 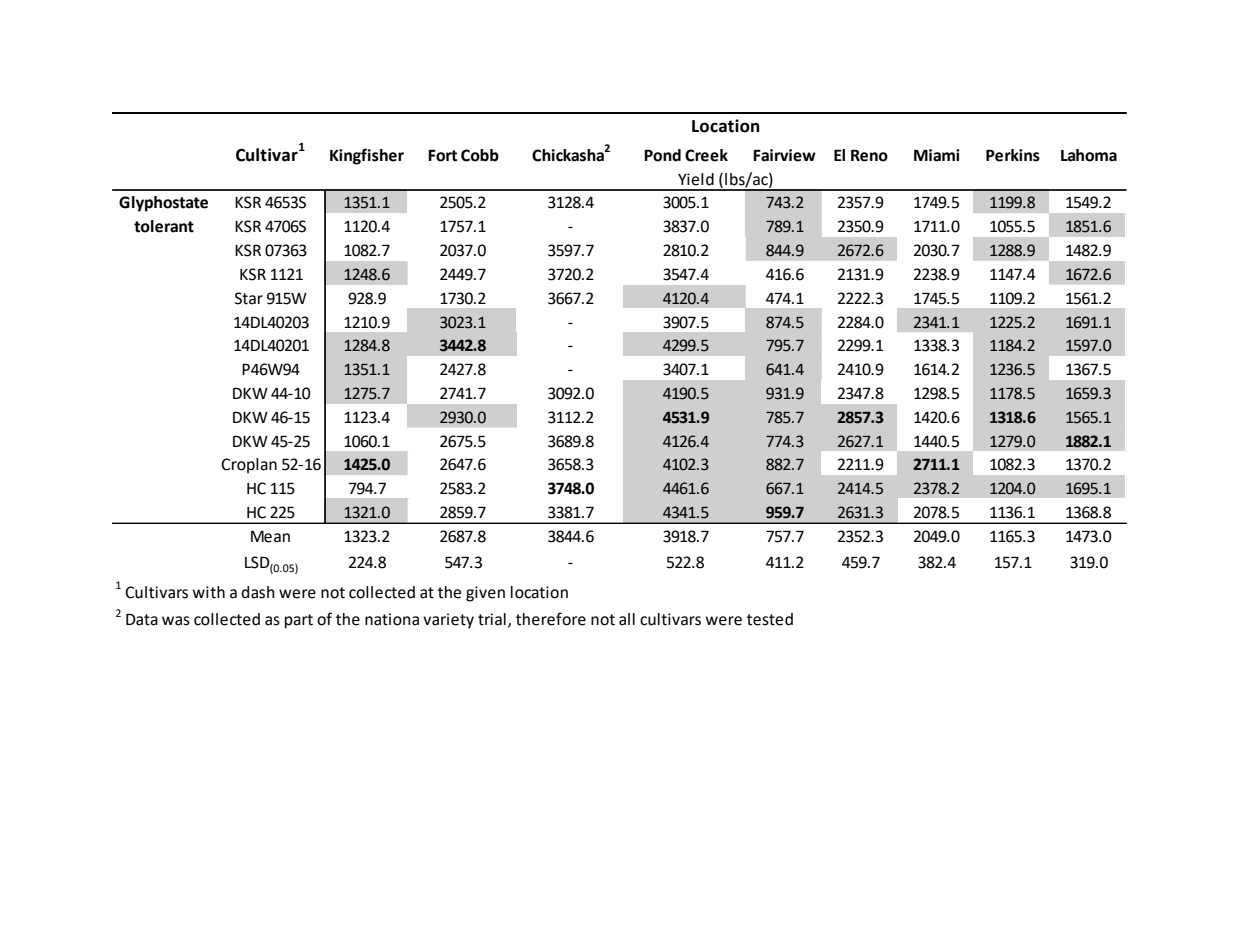 What do you see at coordinates (258, 592) in the page?
I see `dash` at bounding box center [258, 592].
